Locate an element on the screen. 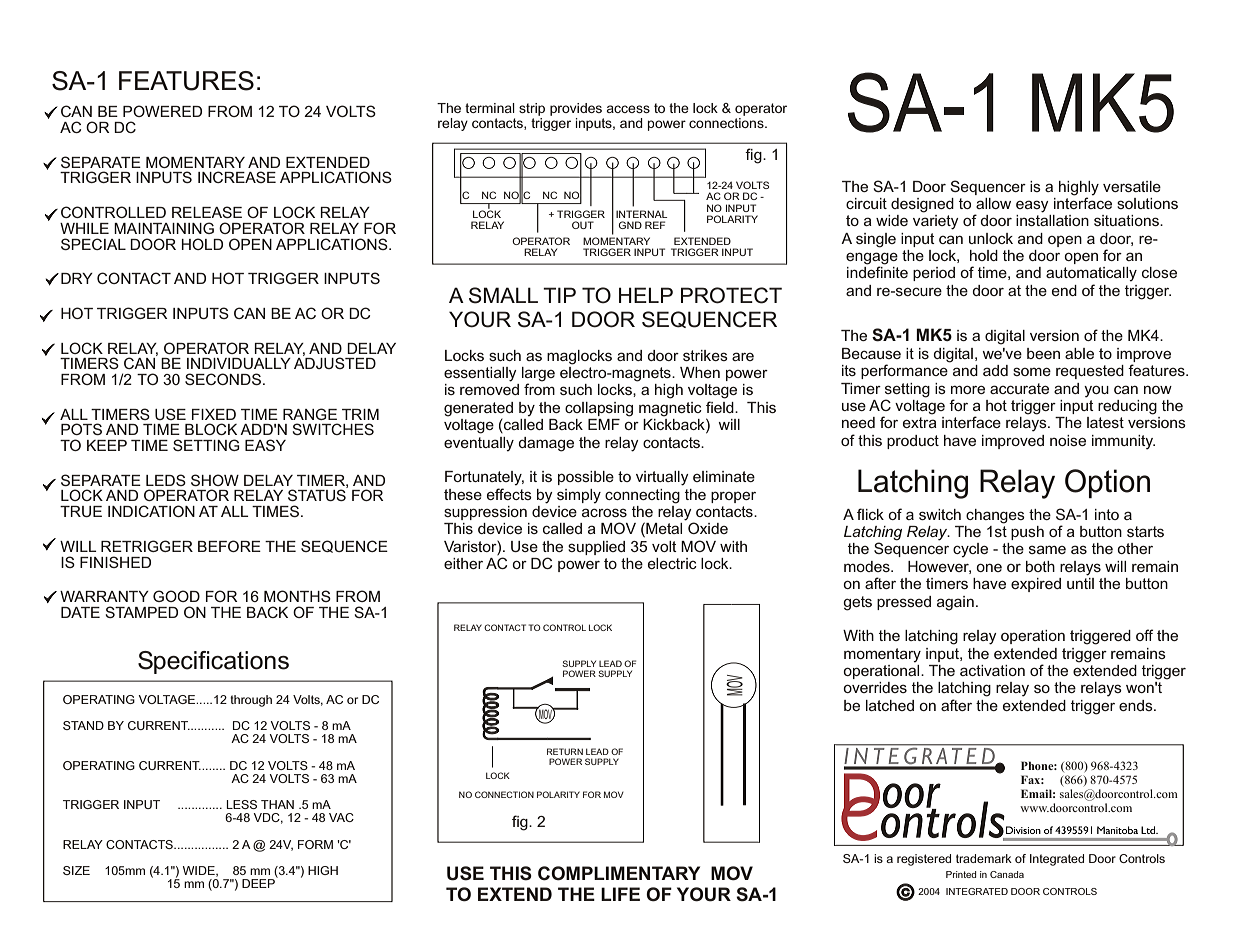 This screenshot has height=952, width=1233. Canada is located at coordinates (1007, 874).
